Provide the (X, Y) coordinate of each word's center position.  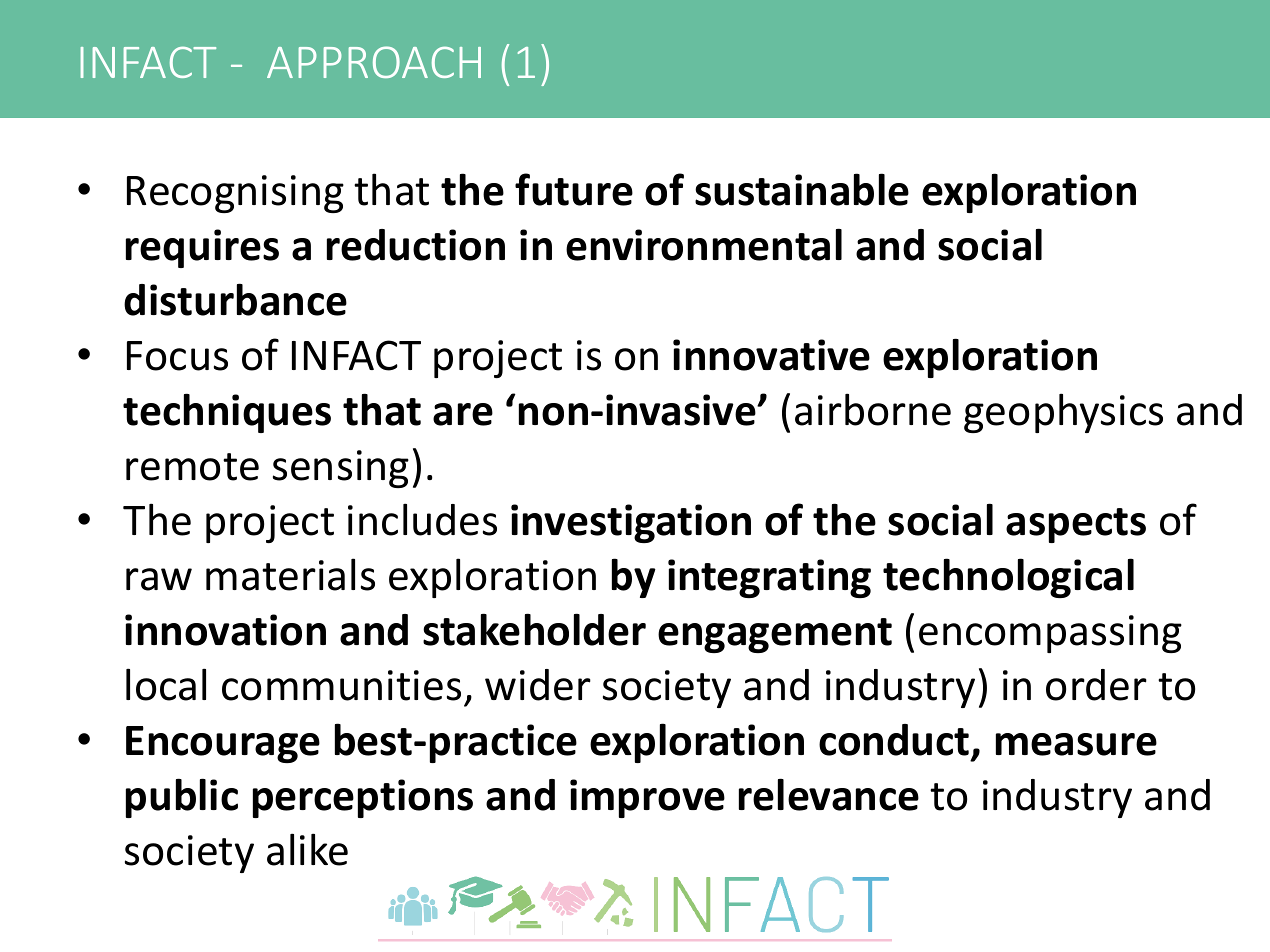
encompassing (1050, 634)
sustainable (802, 189)
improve (647, 798)
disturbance (235, 299)
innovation (225, 630)
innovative (771, 355)
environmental (704, 244)
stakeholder (534, 629)
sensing (341, 469)
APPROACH (374, 62)
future (574, 189)
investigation (631, 523)
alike (307, 849)
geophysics (1063, 413)
